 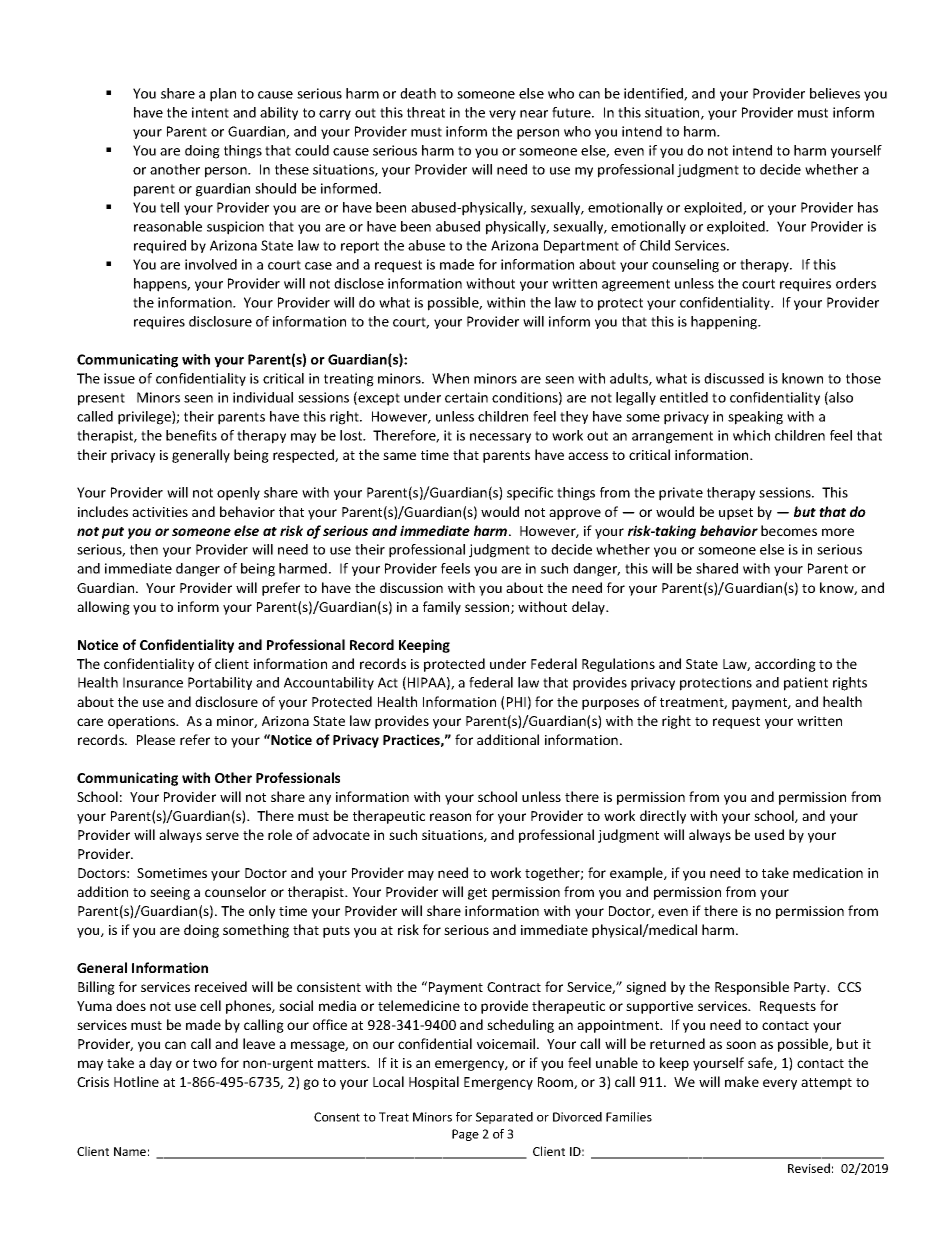 What do you see at coordinates (136, 1081) in the screenshot?
I see `Hotline` at bounding box center [136, 1081].
